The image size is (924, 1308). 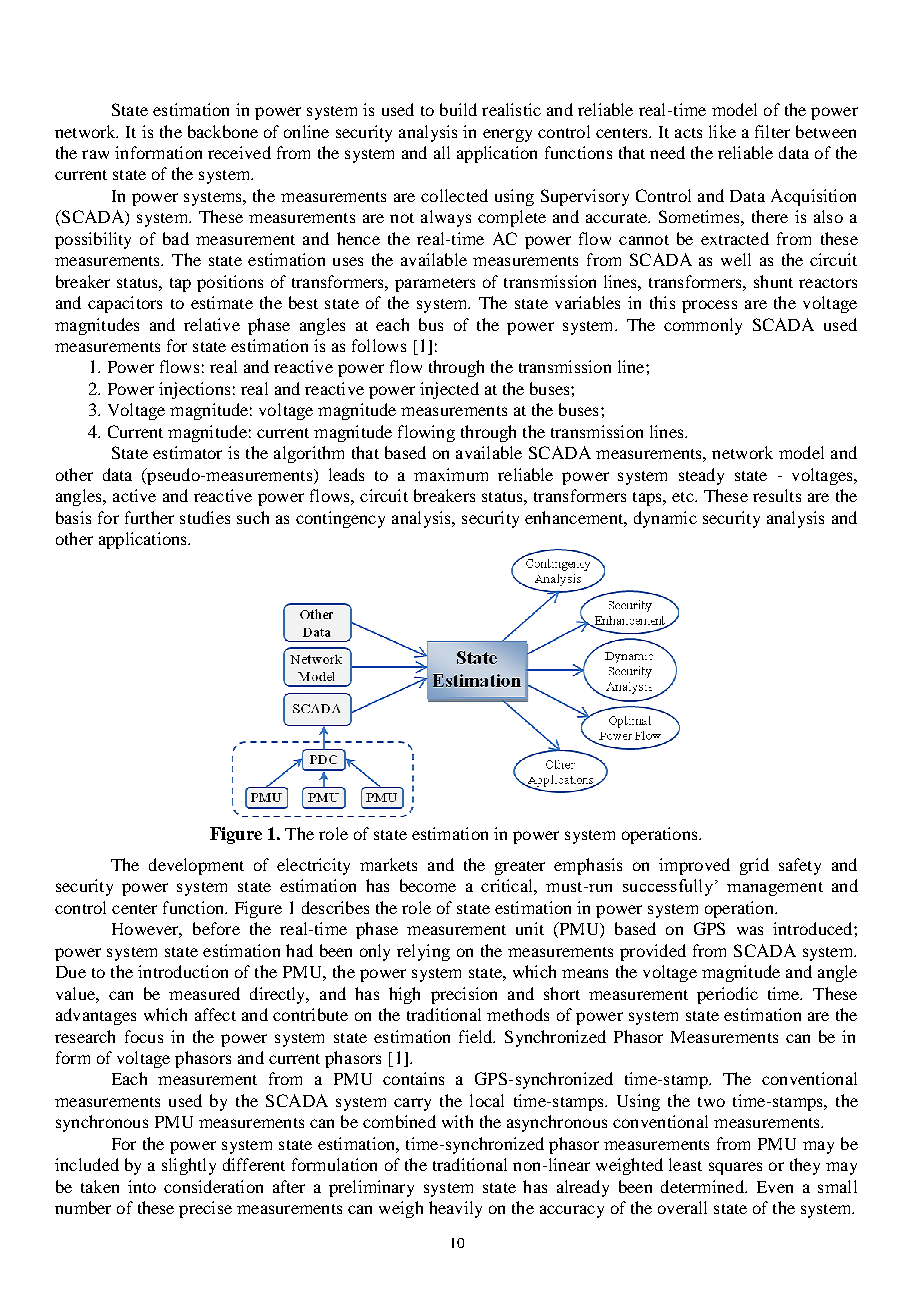 I want to click on steady, so click(x=701, y=476).
